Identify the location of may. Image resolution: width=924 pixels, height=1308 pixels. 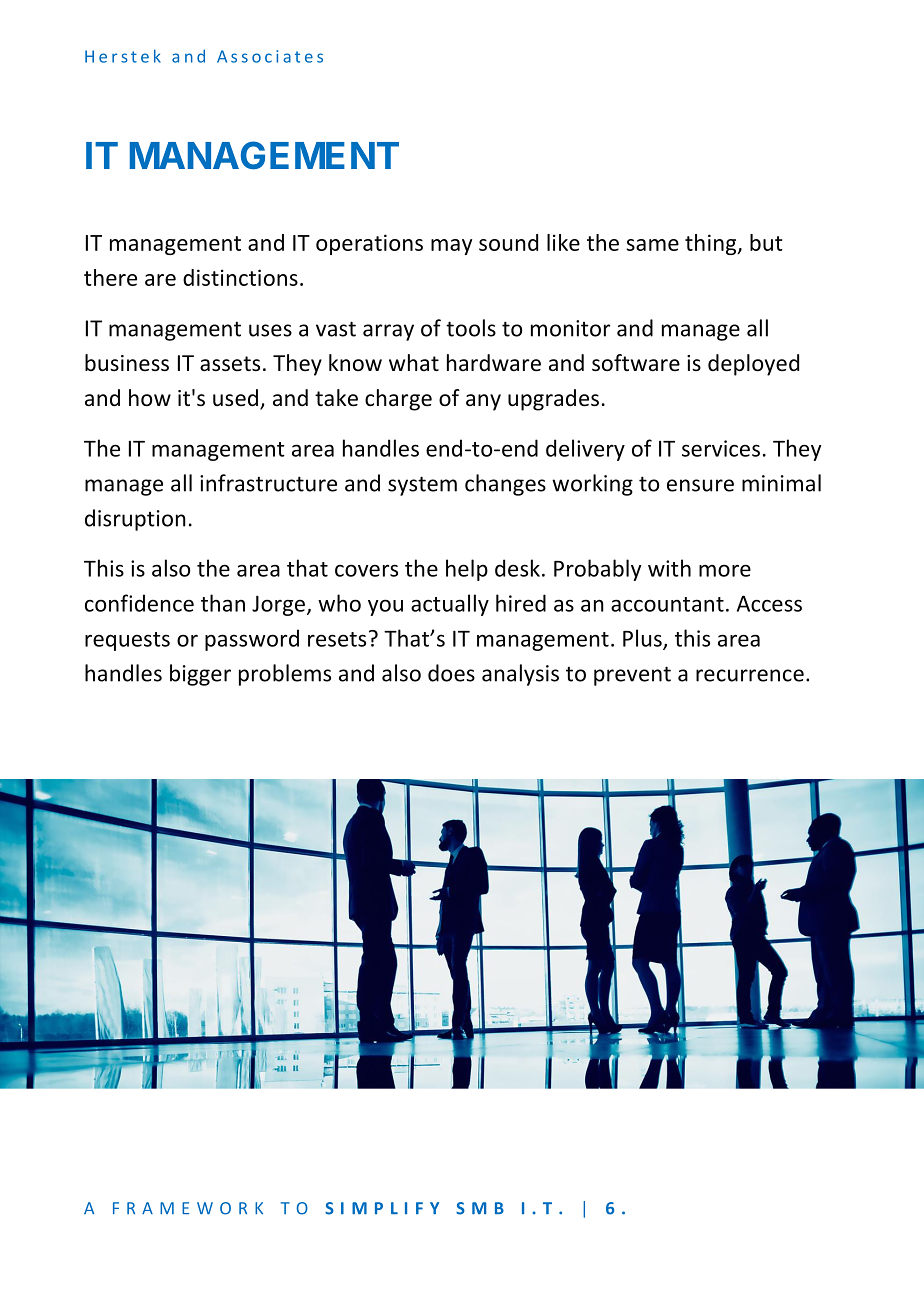
(451, 247).
